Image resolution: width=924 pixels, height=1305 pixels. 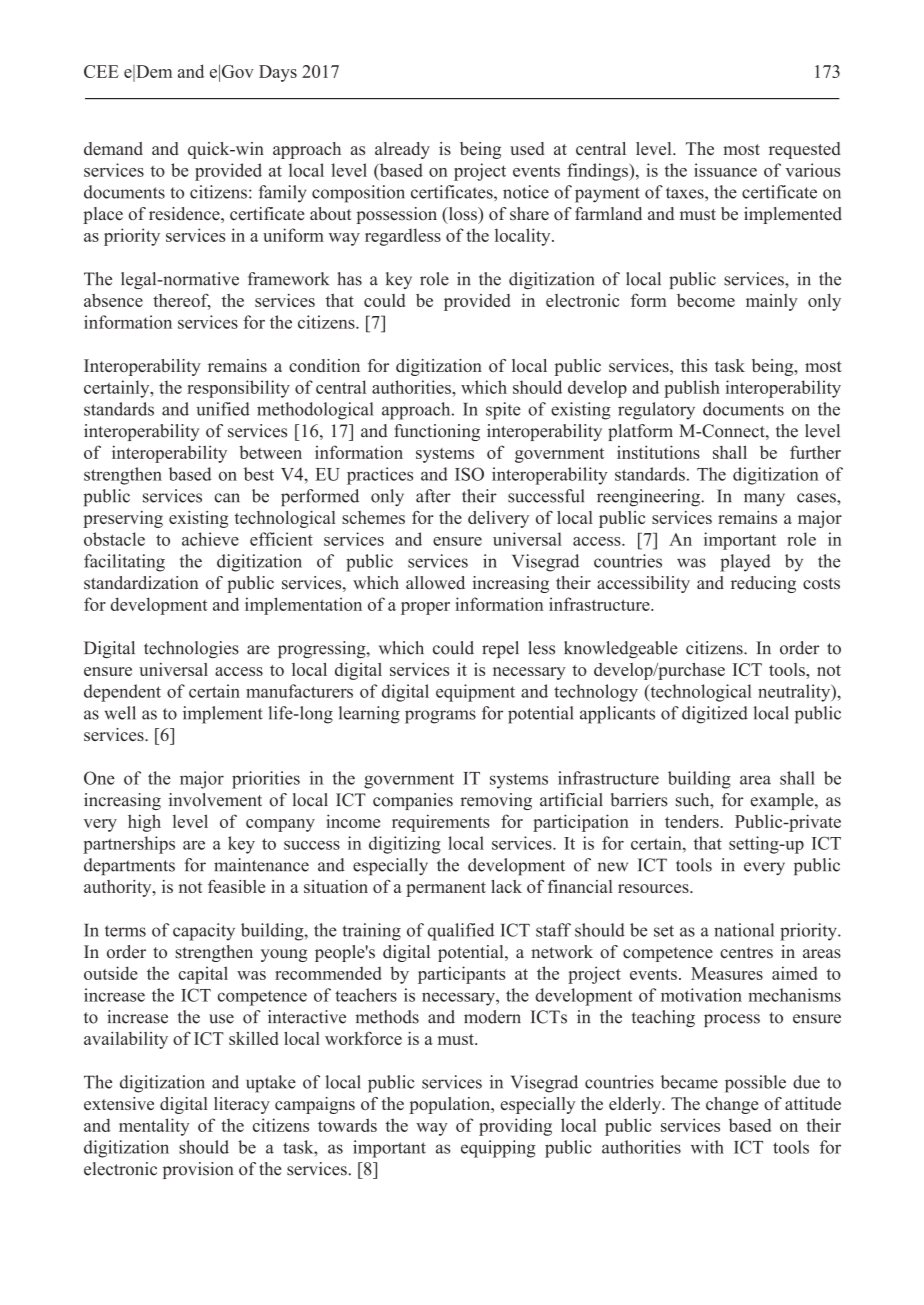 I want to click on already, so click(x=402, y=150).
